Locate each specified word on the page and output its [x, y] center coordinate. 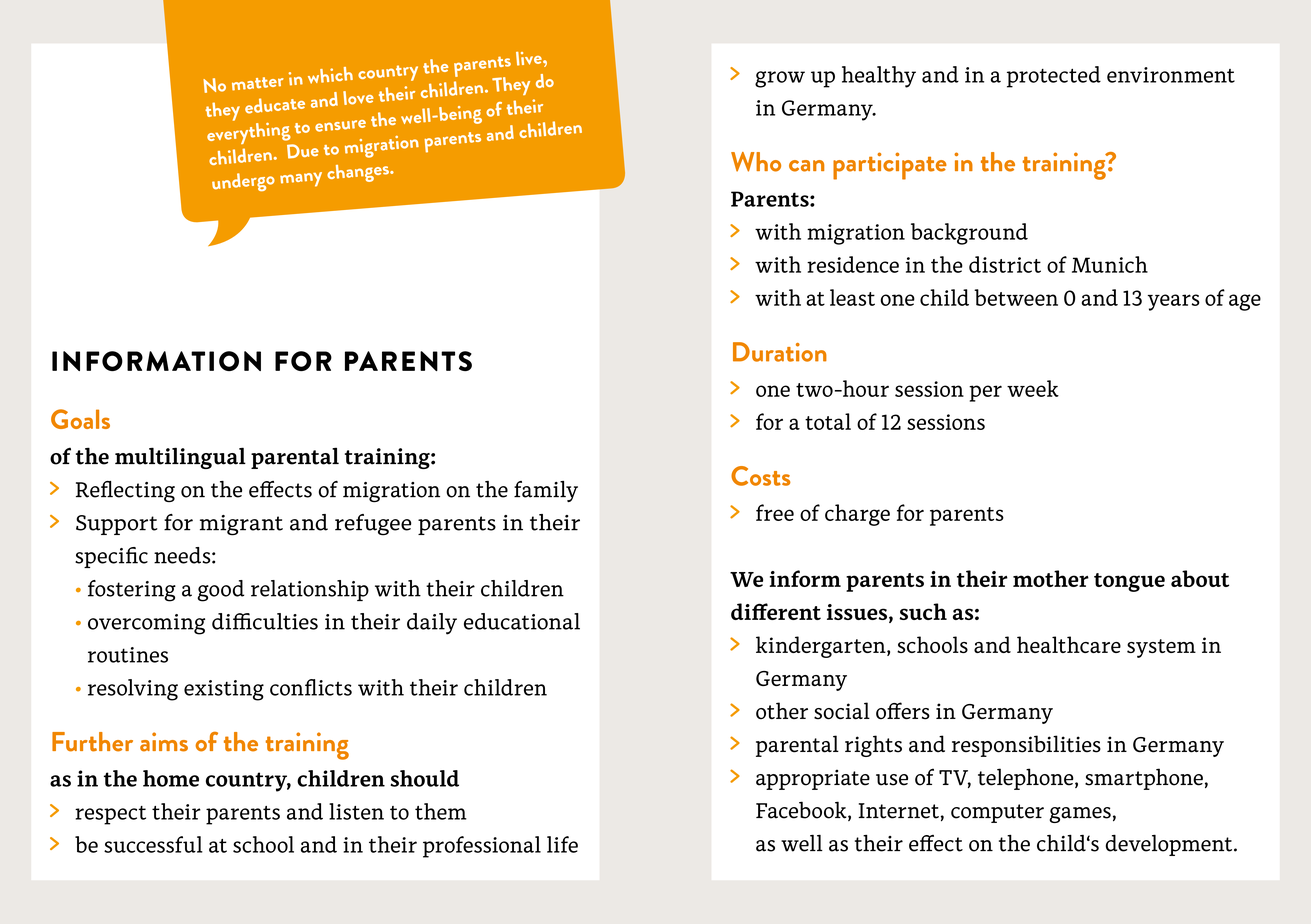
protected [1054, 77]
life [562, 844]
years [1174, 302]
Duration [780, 352]
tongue [1129, 582]
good [220, 591]
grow [780, 79]
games [1080, 815]
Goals [80, 419]
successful [153, 844]
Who [756, 162]
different [776, 611]
